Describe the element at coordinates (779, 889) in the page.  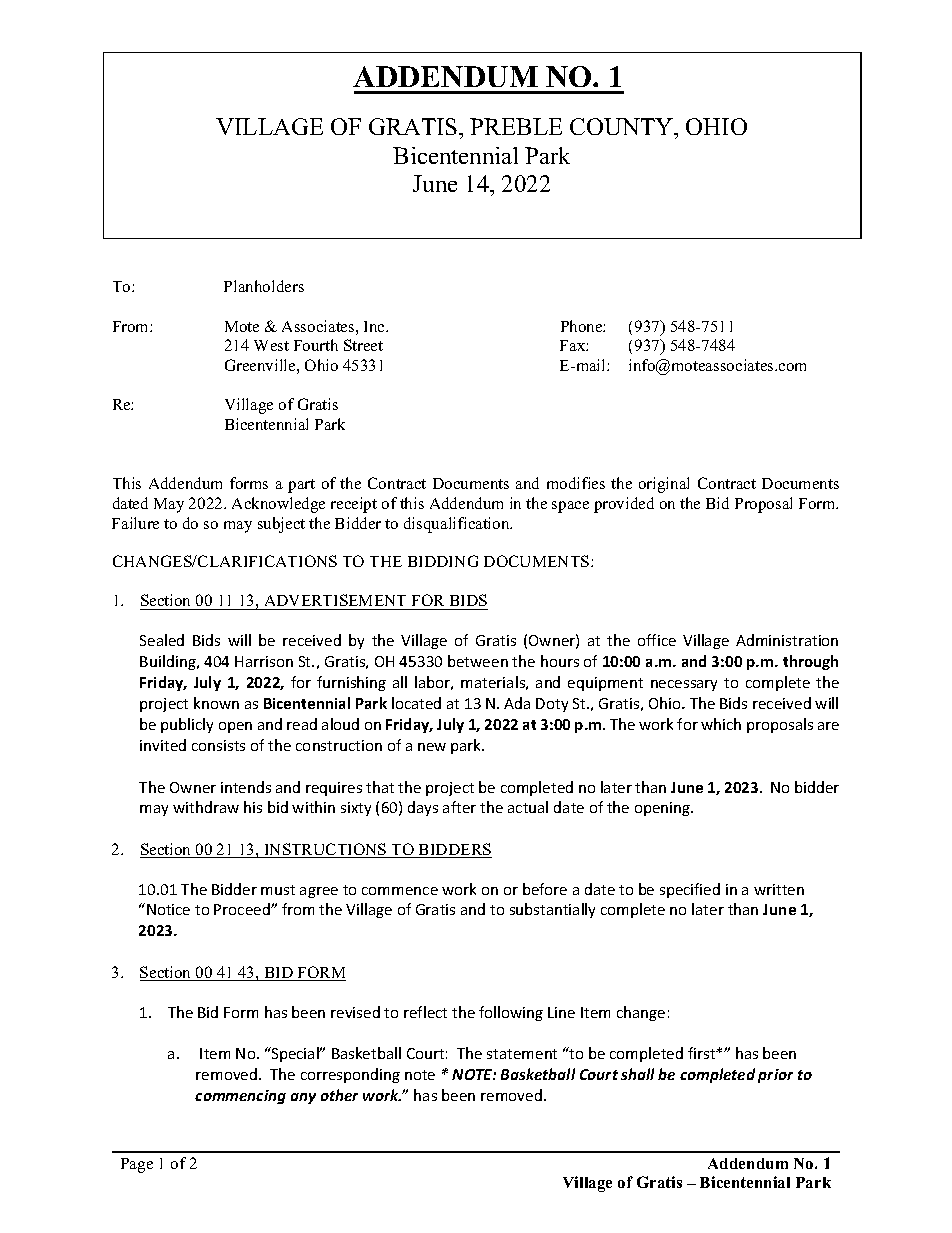
I see `written` at that location.
